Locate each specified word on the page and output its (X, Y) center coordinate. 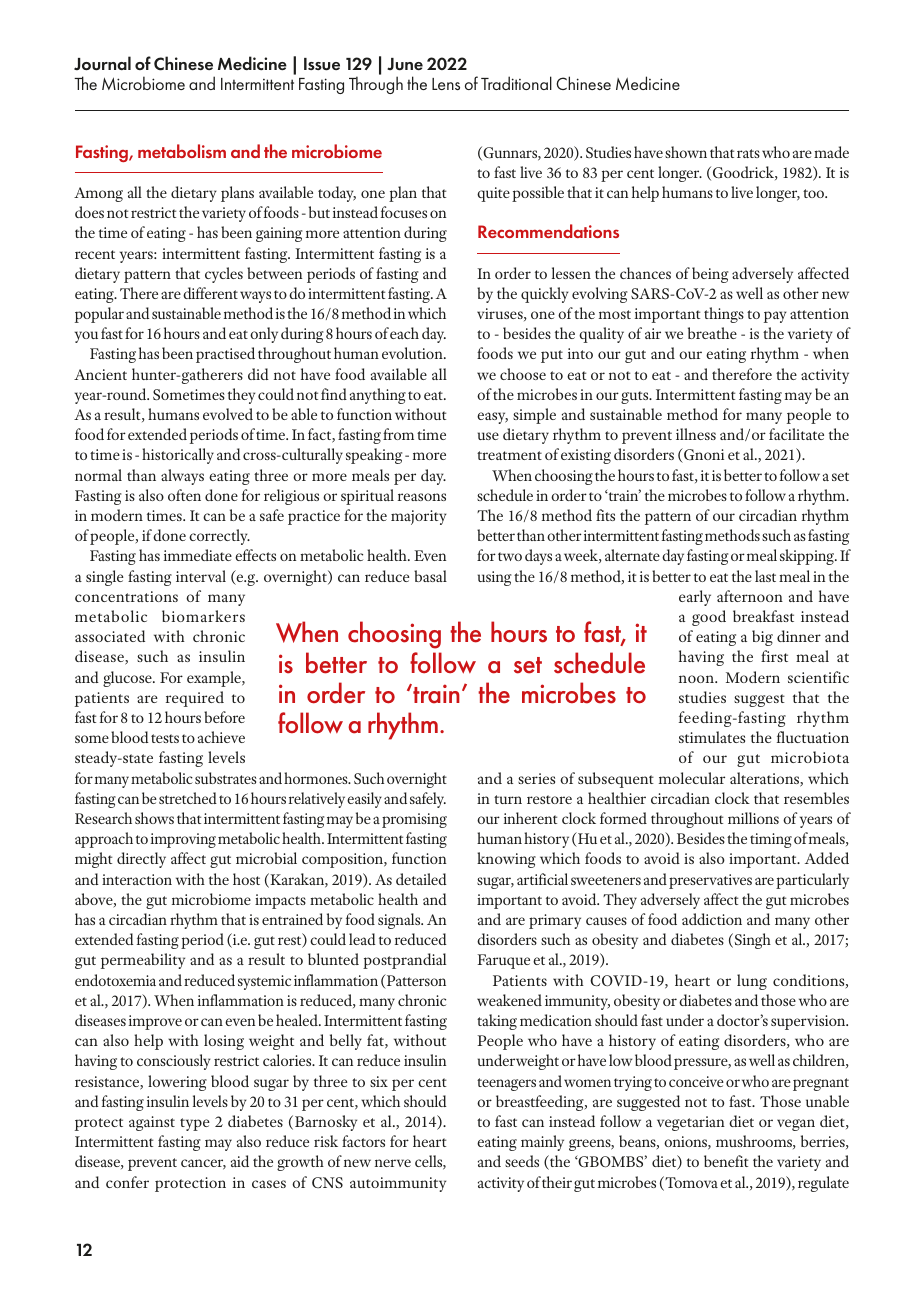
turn (508, 799)
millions (753, 818)
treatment (509, 455)
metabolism (182, 151)
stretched (188, 798)
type (195, 1124)
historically (178, 456)
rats (748, 153)
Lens (446, 84)
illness (696, 434)
